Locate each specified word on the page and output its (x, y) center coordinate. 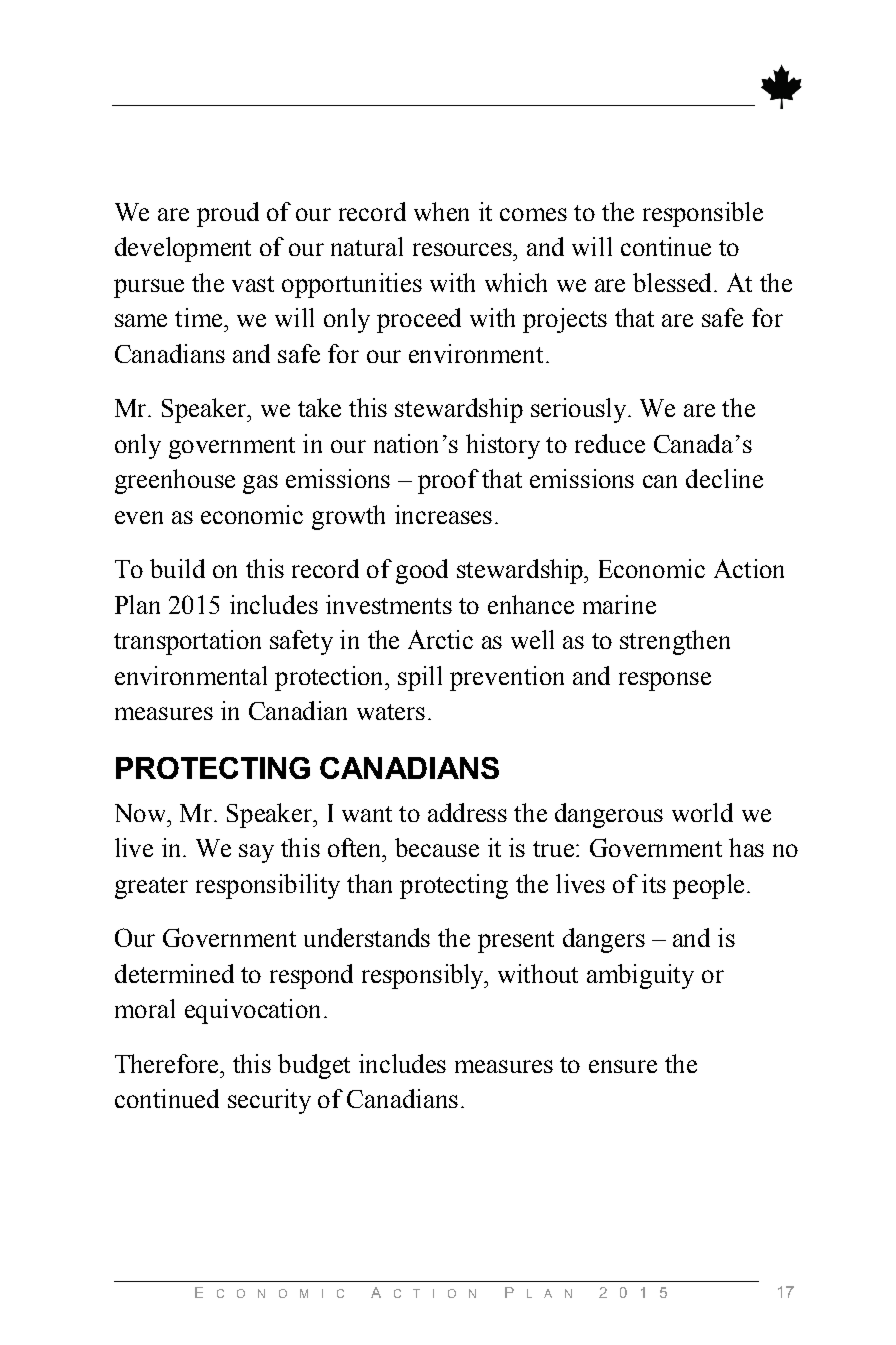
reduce (610, 443)
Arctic (440, 639)
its (654, 883)
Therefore (168, 1063)
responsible (703, 214)
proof (448, 481)
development (183, 249)
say (256, 853)
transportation (187, 642)
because (437, 847)
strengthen (675, 642)
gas (260, 484)
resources (464, 249)
